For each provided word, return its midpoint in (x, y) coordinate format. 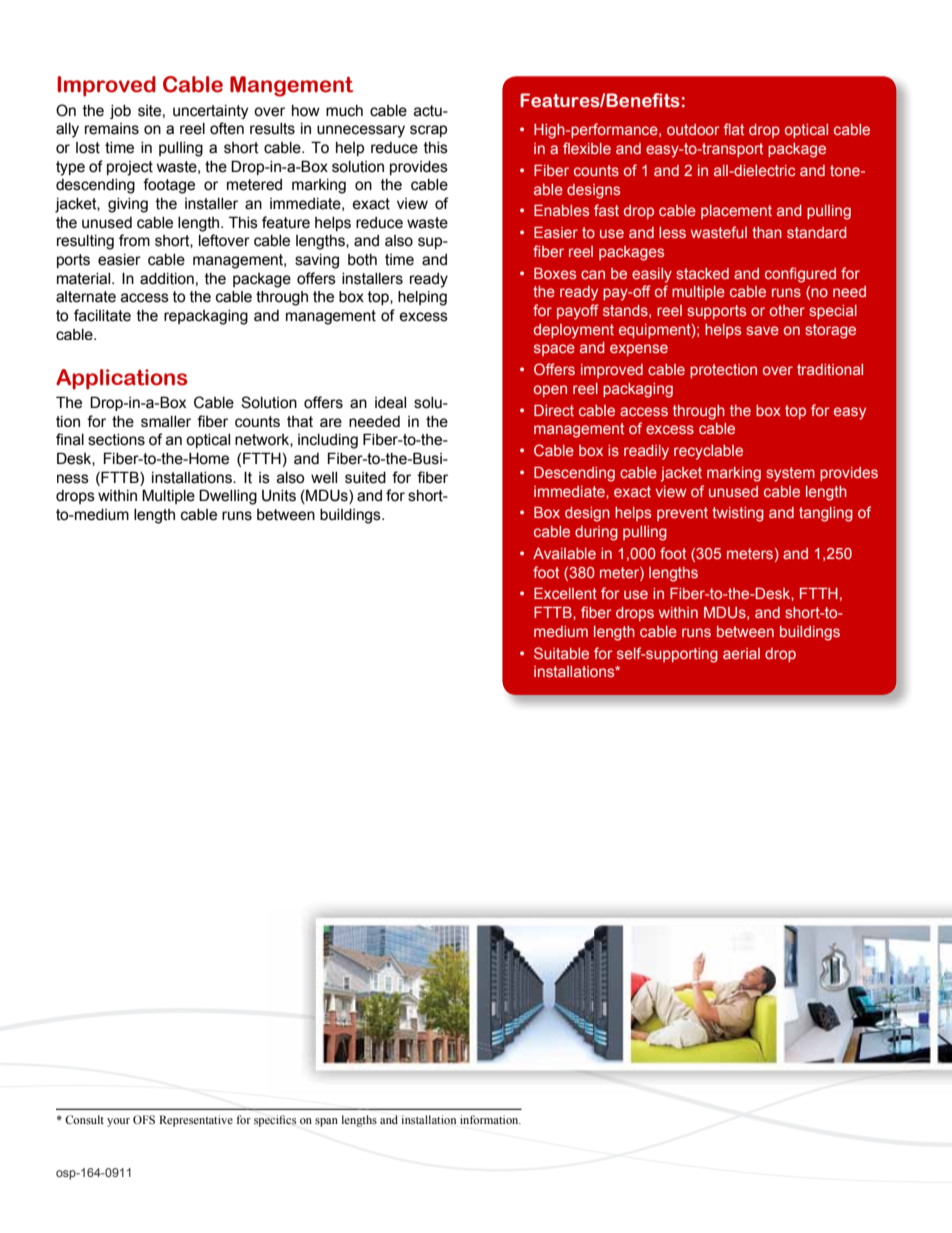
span (326, 1122)
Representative (196, 1121)
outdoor (693, 129)
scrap (428, 131)
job (120, 112)
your (118, 1122)
